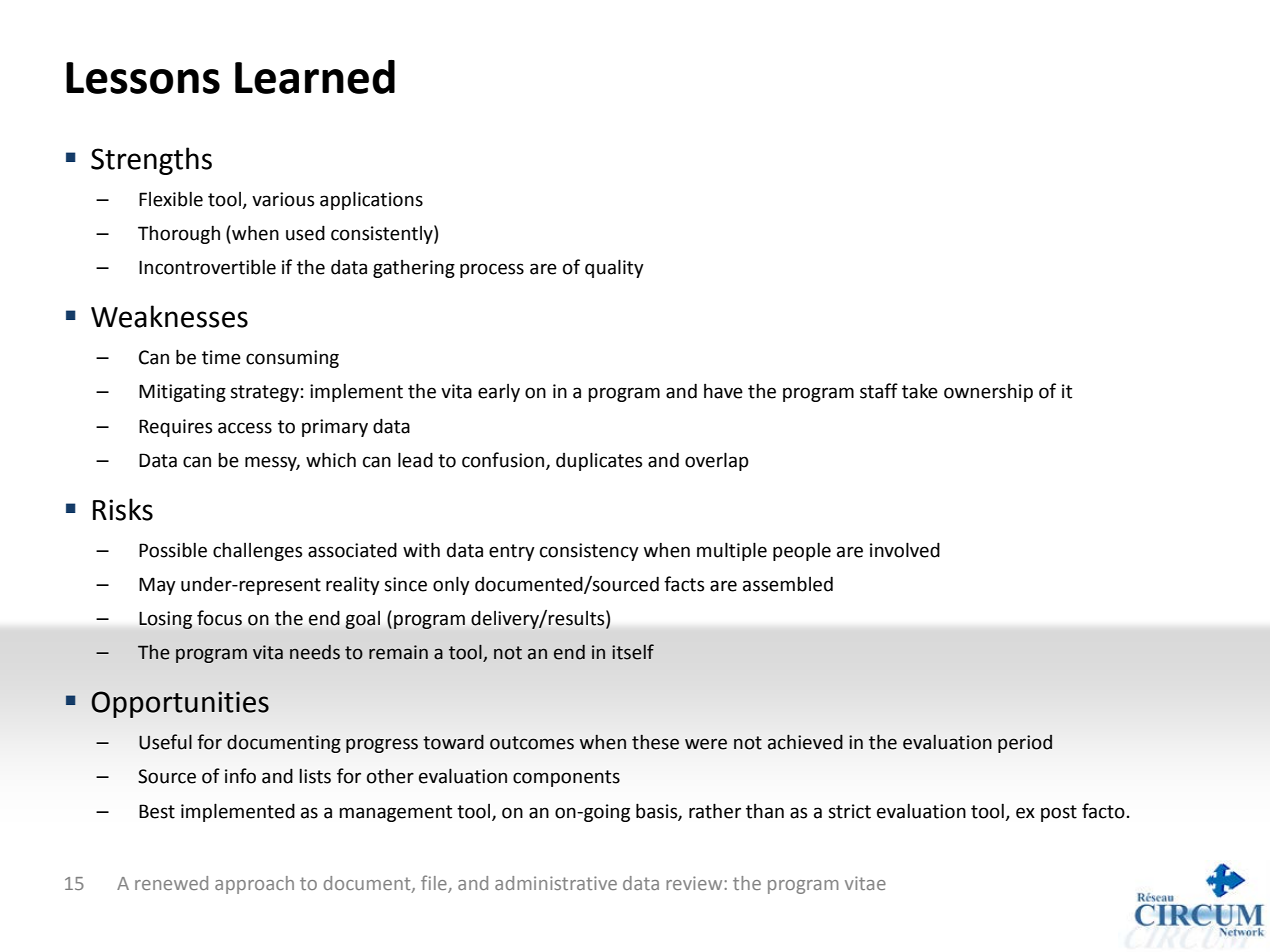 This page has height=952, width=1270. I want to click on ownership, so click(988, 393).
